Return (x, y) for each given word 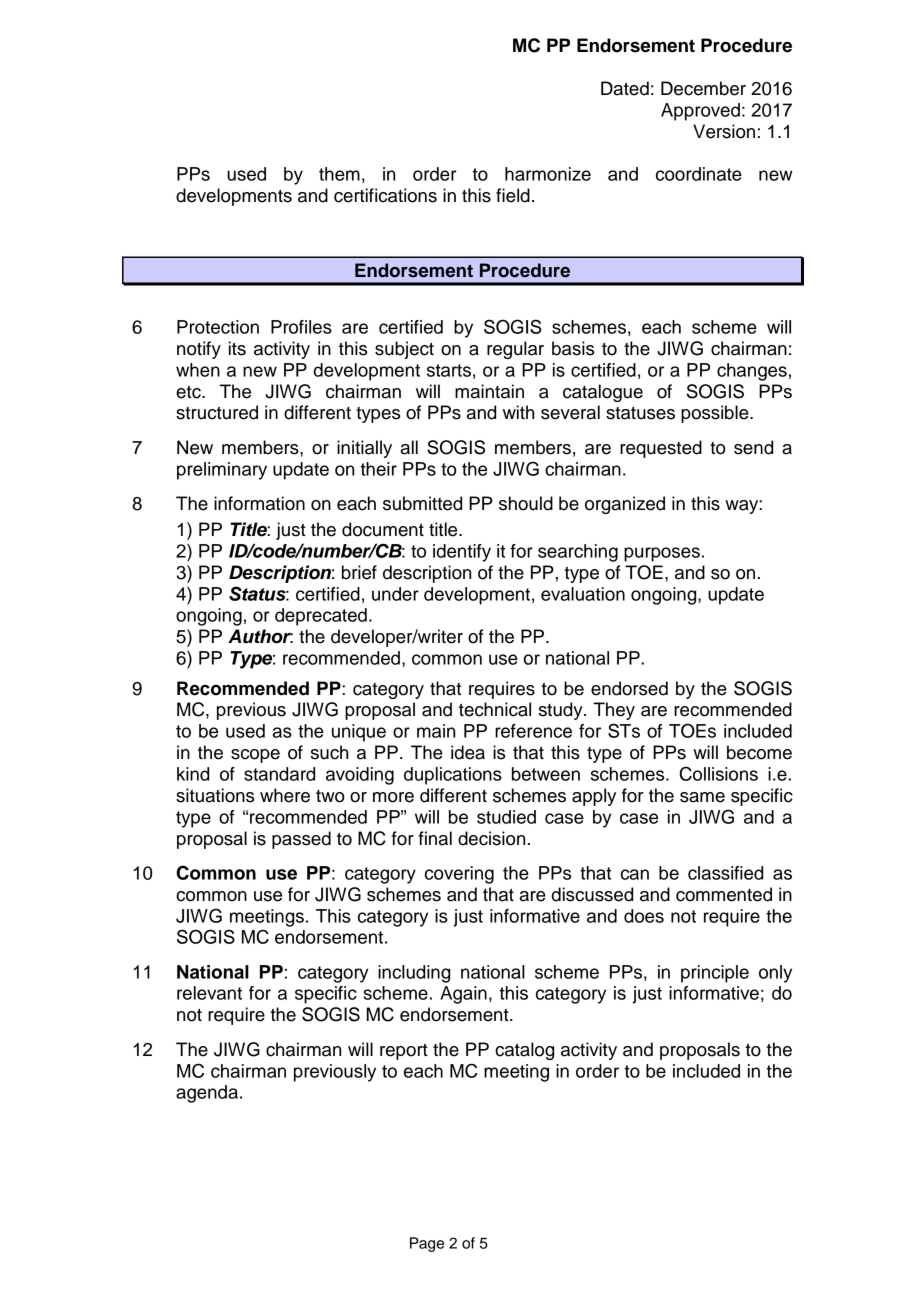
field (513, 195)
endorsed (629, 688)
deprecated (321, 617)
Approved (700, 112)
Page (427, 1244)
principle (715, 974)
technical (495, 709)
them (339, 174)
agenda (207, 1094)
